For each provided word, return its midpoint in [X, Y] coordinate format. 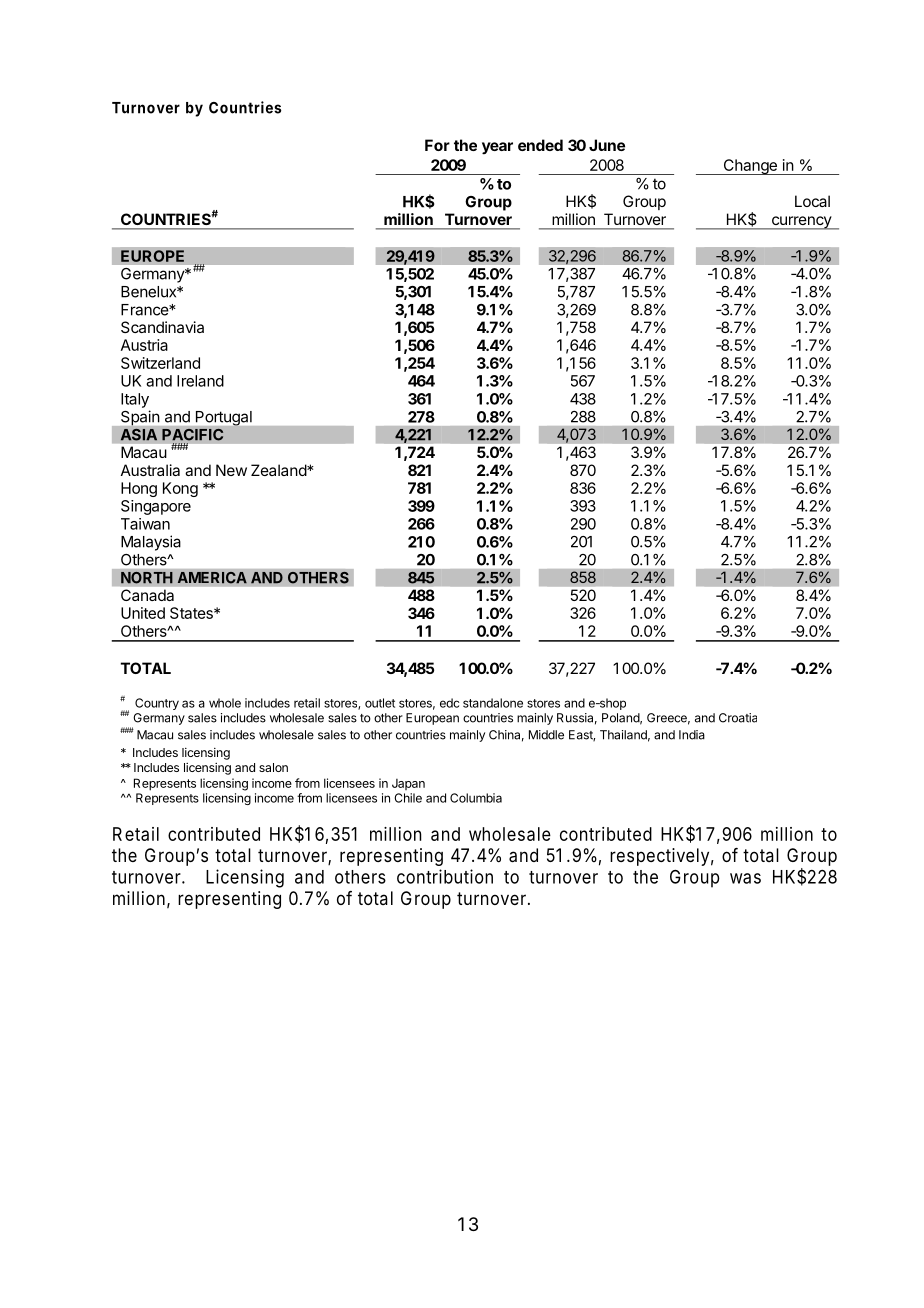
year [497, 148]
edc [449, 703]
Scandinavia [162, 327]
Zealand [279, 470]
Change [750, 167]
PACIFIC [193, 434]
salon [273, 767]
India [692, 735]
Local [812, 201]
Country [157, 704]
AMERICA [212, 577]
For [437, 145]
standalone [493, 703]
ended [540, 145]
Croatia [738, 718]
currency [801, 223]
